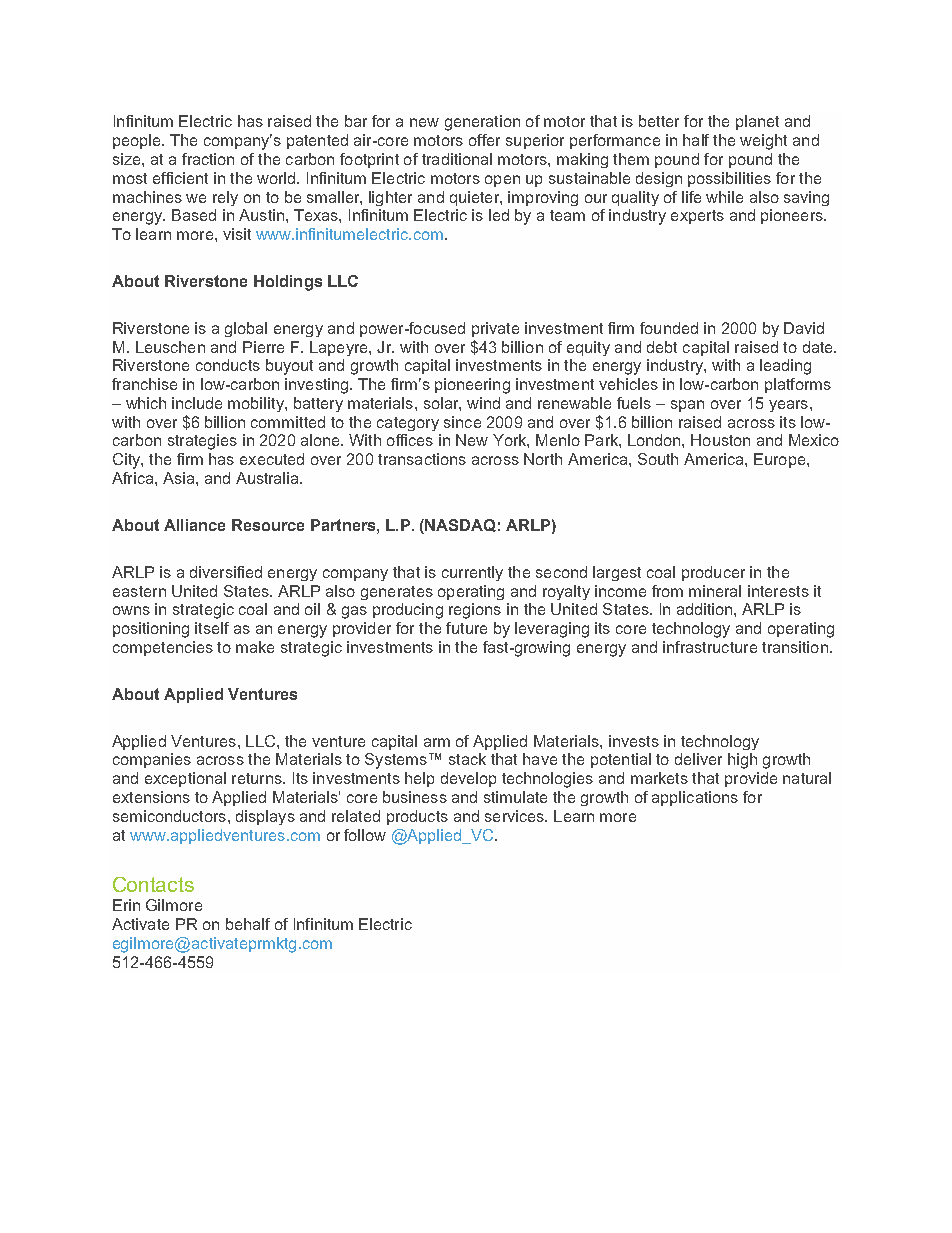  Describe the element at coordinates (153, 884) in the document. I see `Contacts` at that location.
